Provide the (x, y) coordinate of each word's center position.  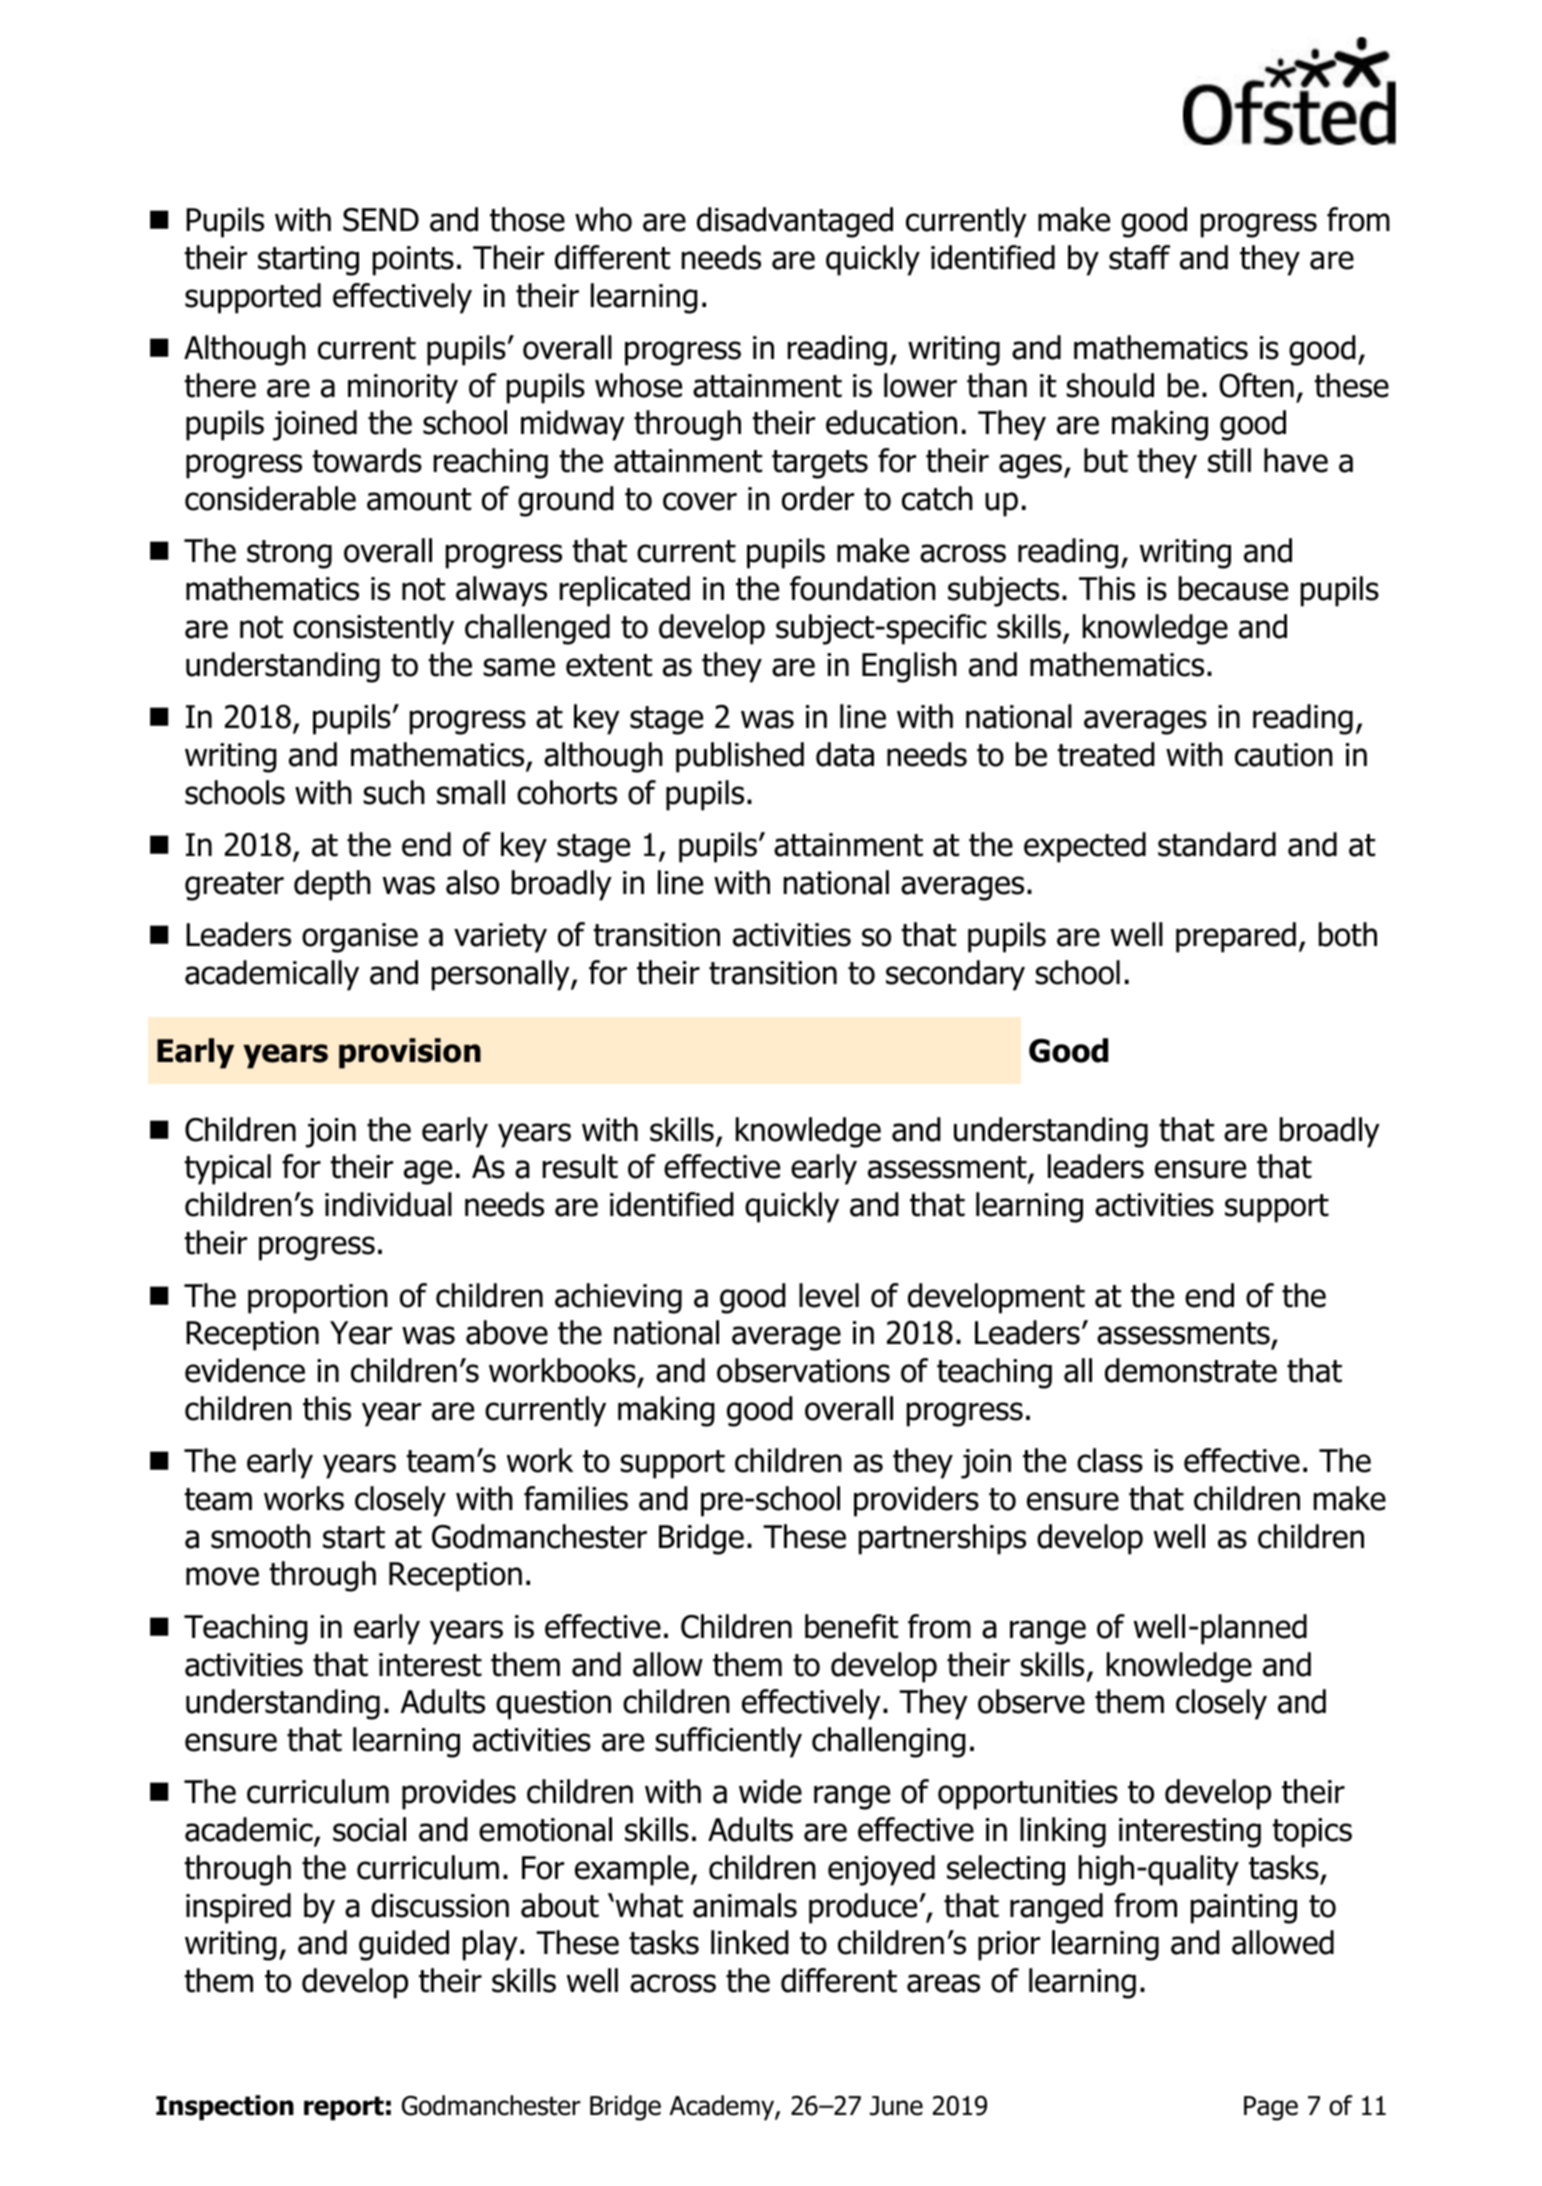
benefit (851, 1626)
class (1110, 1460)
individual (388, 1204)
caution (1284, 755)
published (740, 757)
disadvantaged (795, 222)
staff (1139, 257)
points (413, 261)
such (394, 792)
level (829, 1295)
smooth (261, 1536)
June (896, 2106)
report (344, 2108)
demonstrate (1191, 1370)
